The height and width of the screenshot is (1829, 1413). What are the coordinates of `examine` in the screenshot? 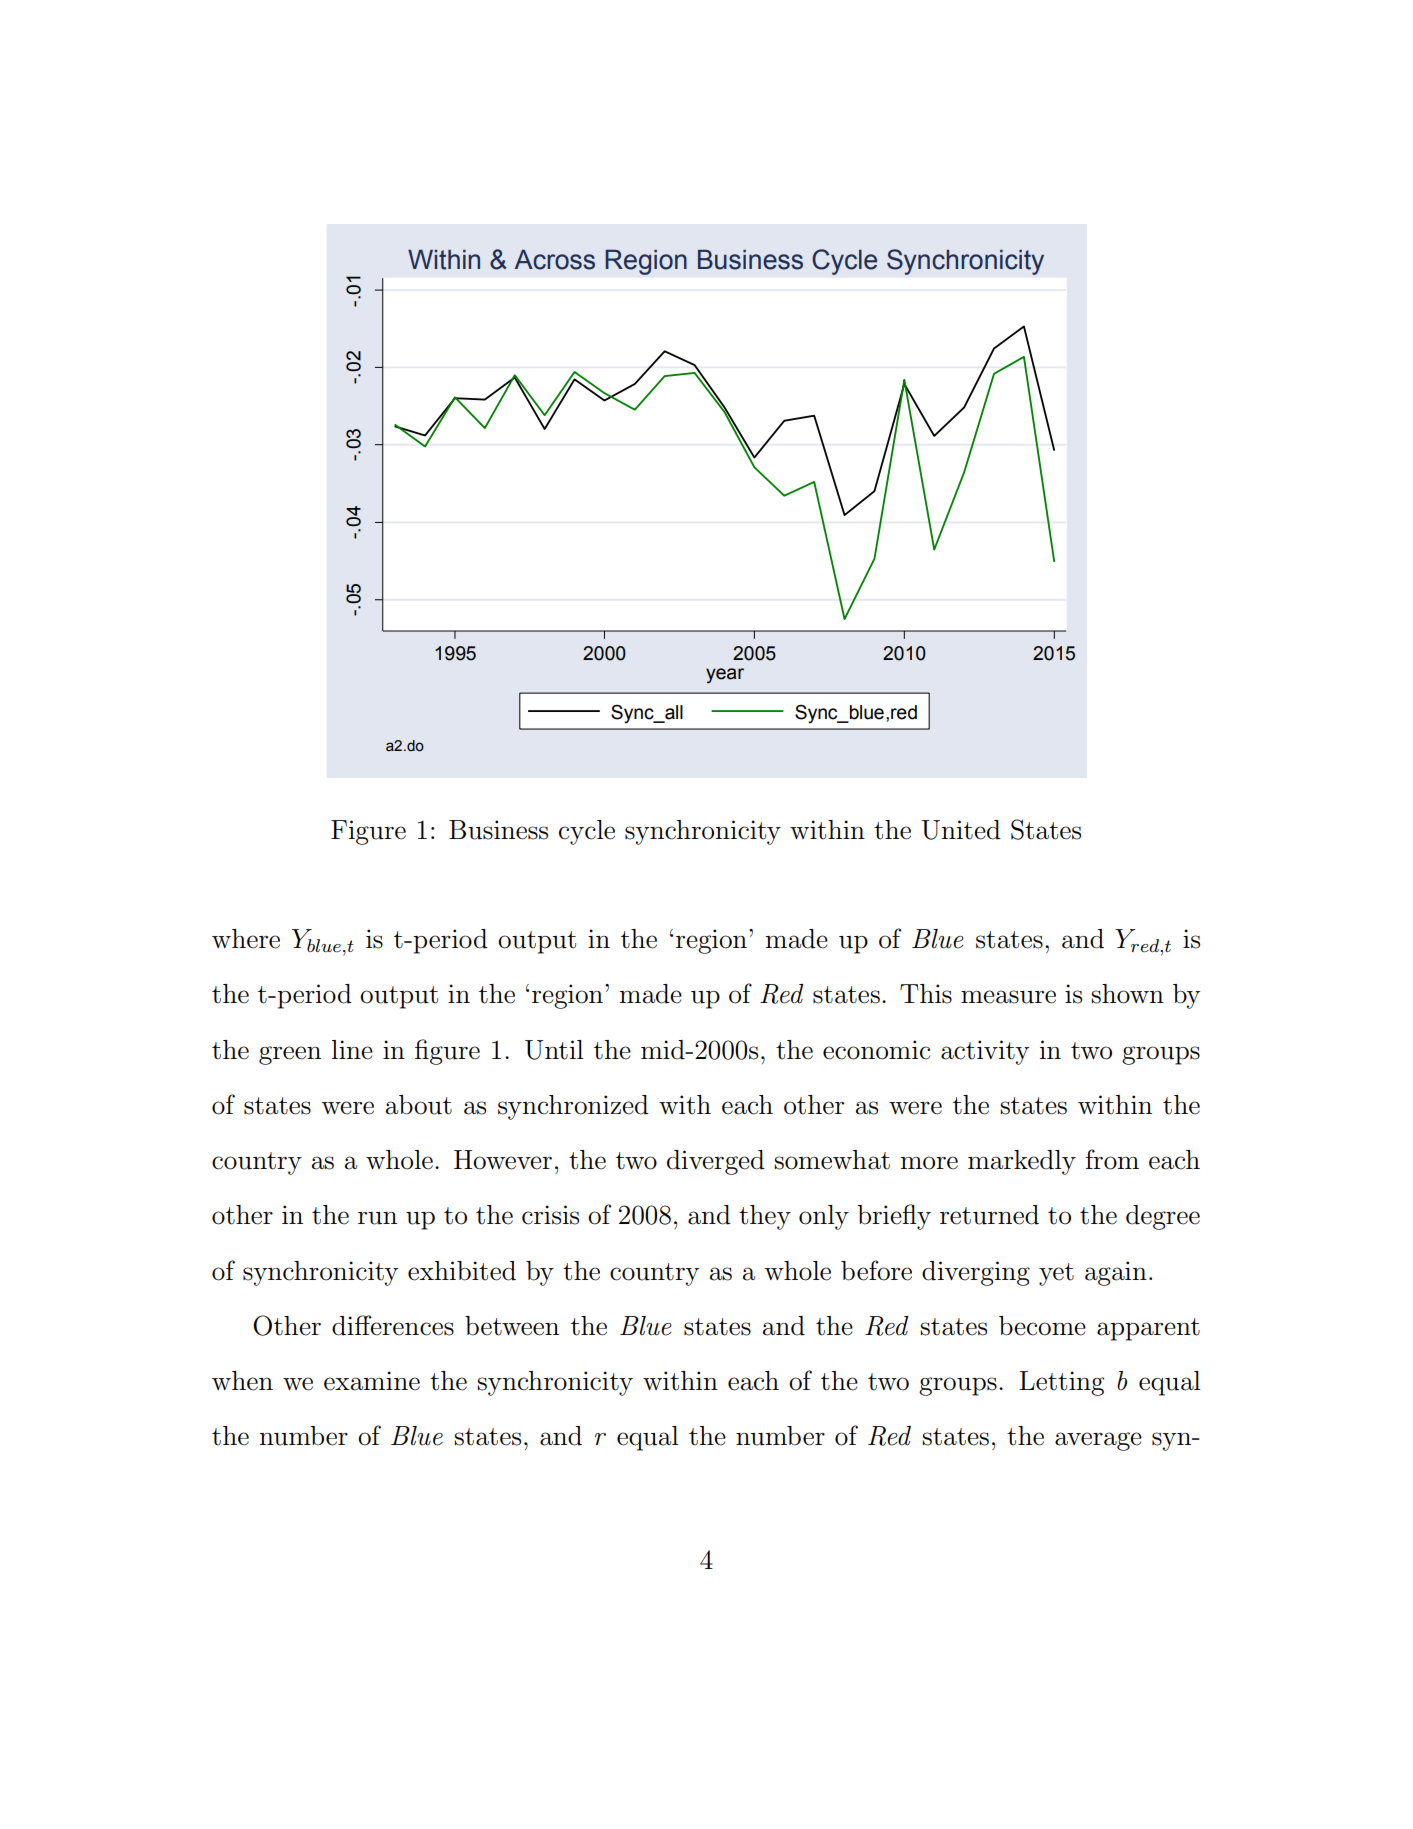 It's located at (372, 1381).
